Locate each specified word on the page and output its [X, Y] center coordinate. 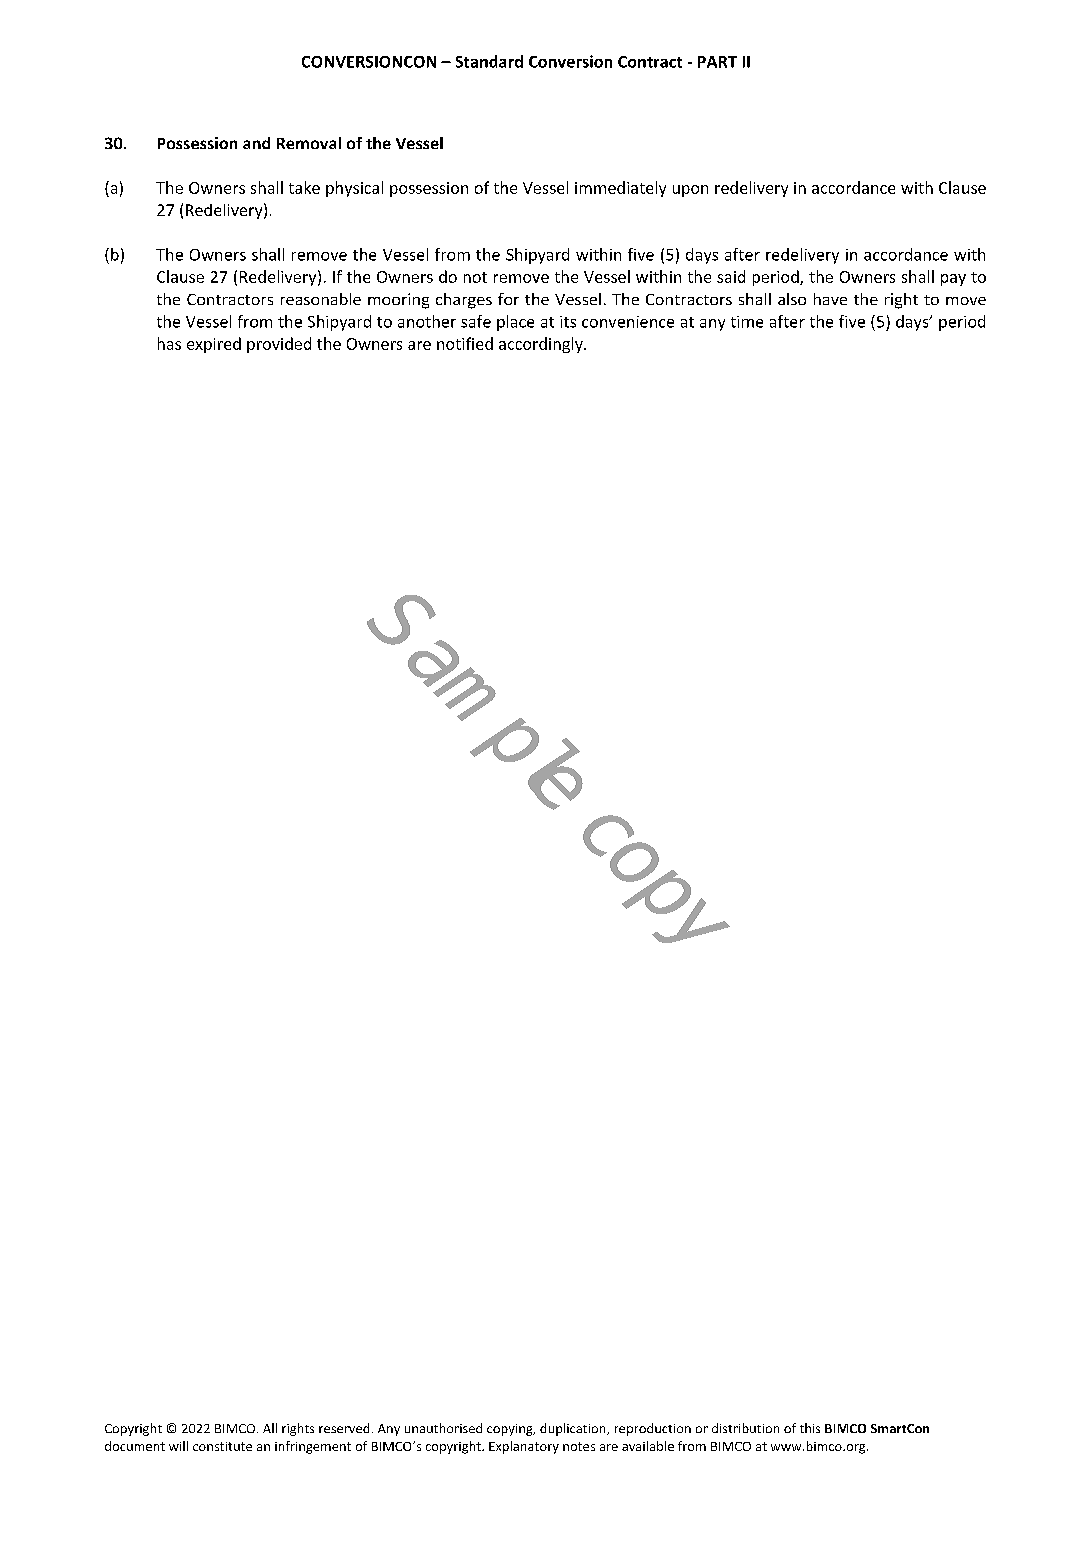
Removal [309, 143]
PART [717, 62]
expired [214, 345]
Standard [489, 61]
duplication [574, 1429]
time [747, 322]
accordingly [542, 345]
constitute [222, 1446]
